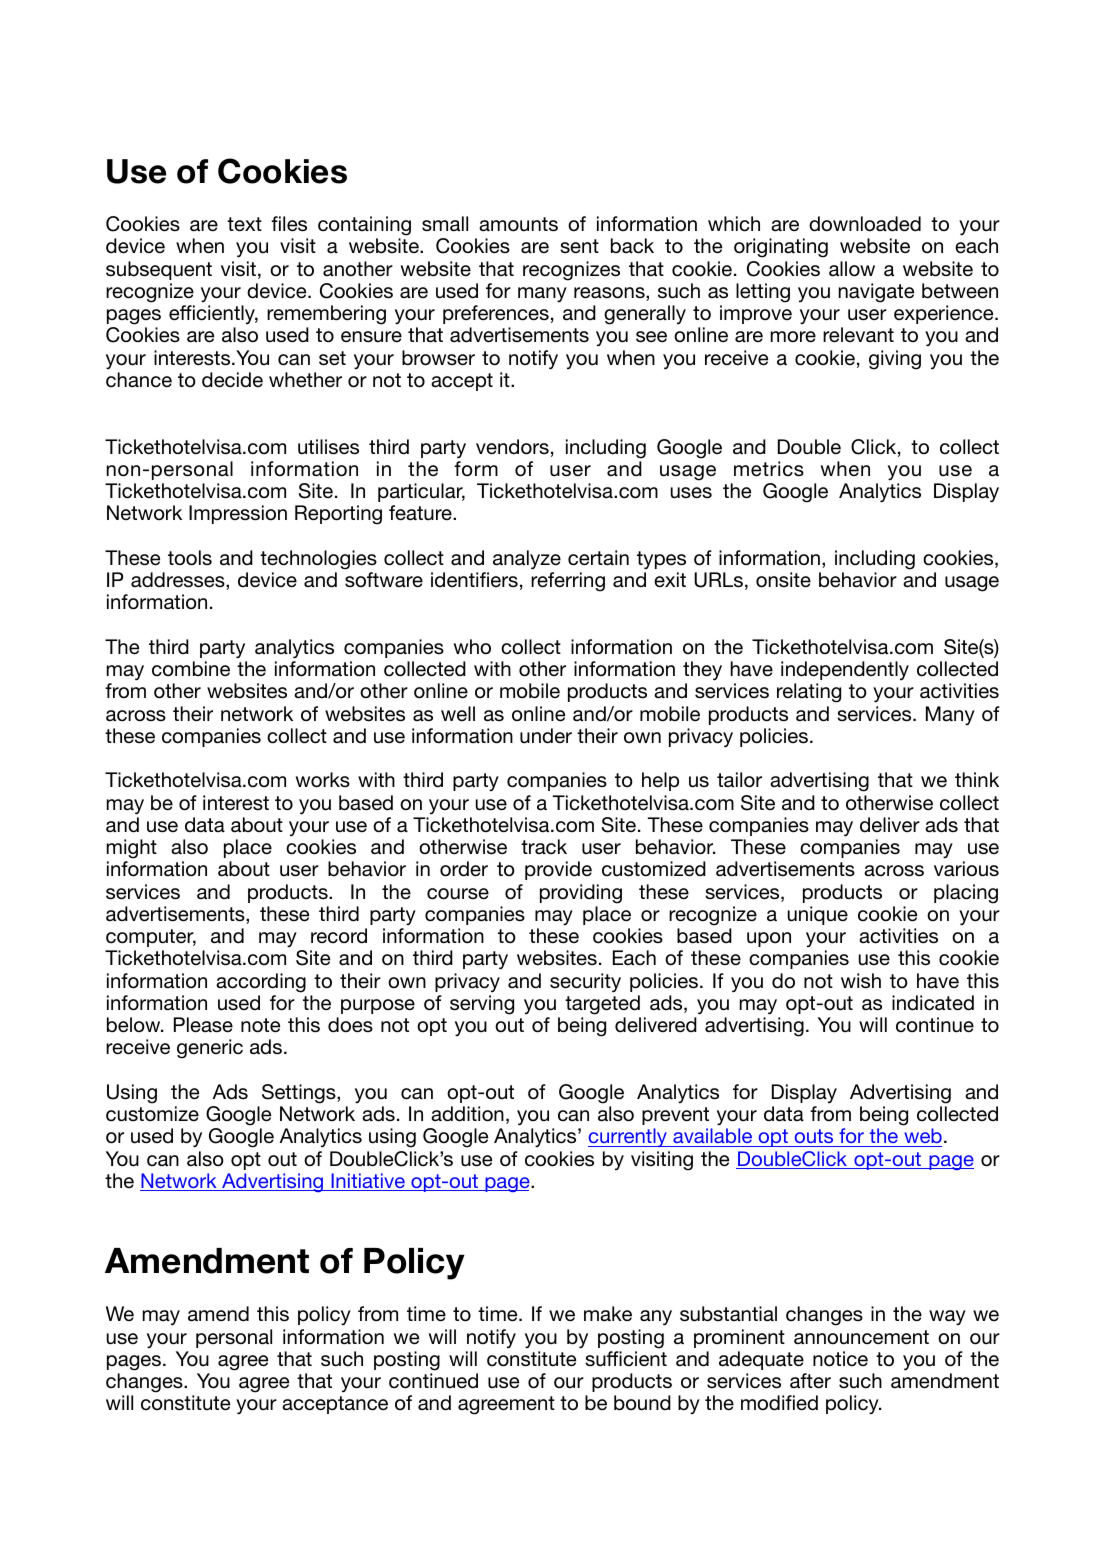 Image resolution: width=1104 pixels, height=1561 pixels. Describe the element at coordinates (191, 668) in the screenshot. I see `combine` at that location.
